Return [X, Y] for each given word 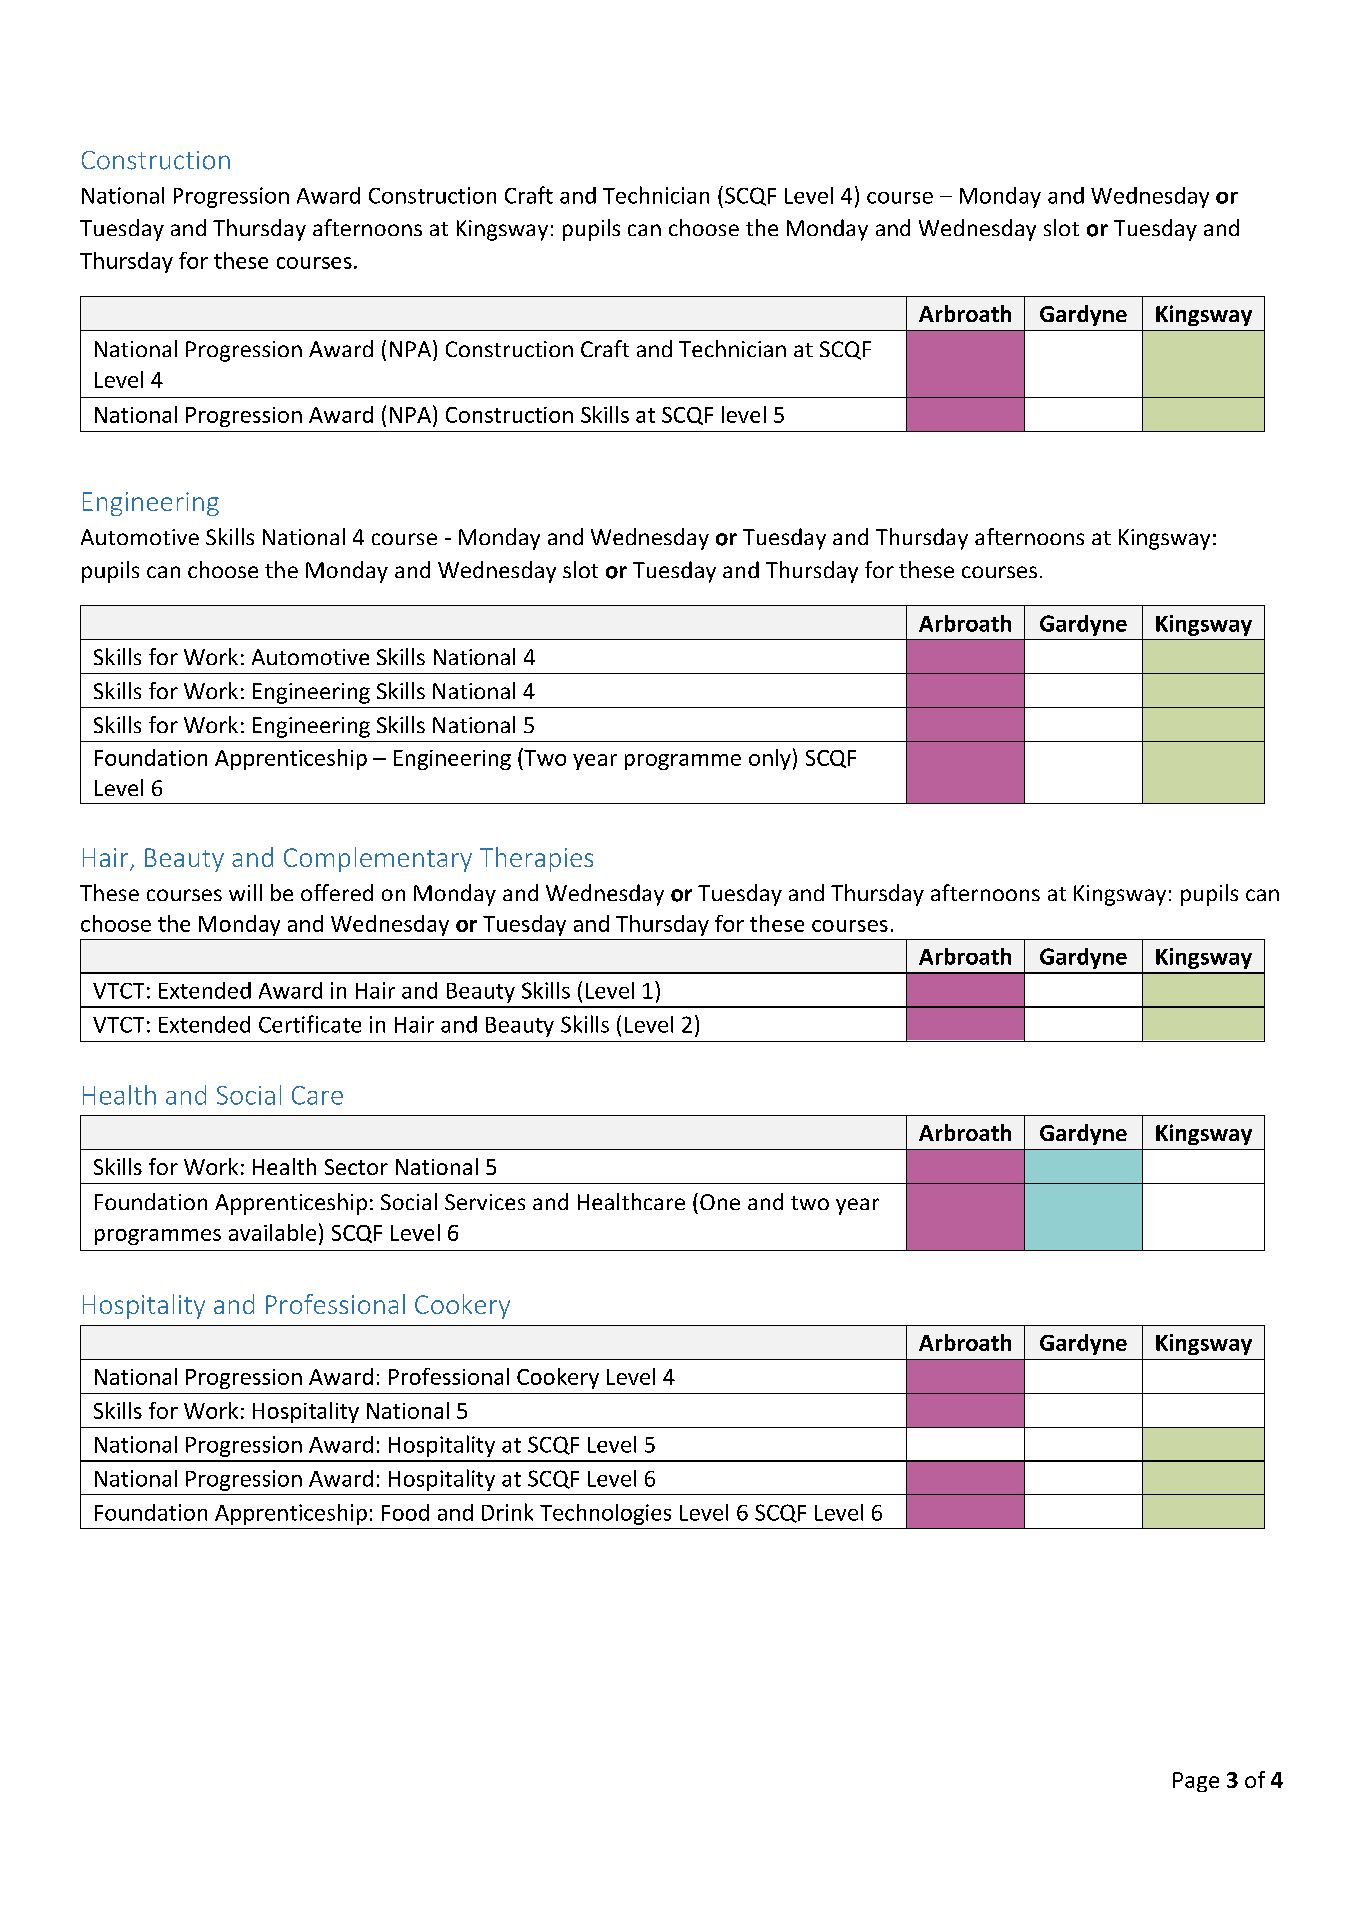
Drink [507, 1512]
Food [405, 1512]
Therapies [536, 859]
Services [485, 1202]
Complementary [378, 859]
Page [1196, 1782]
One [720, 1202]
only [770, 759]
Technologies [605, 1514]
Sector [356, 1167]
